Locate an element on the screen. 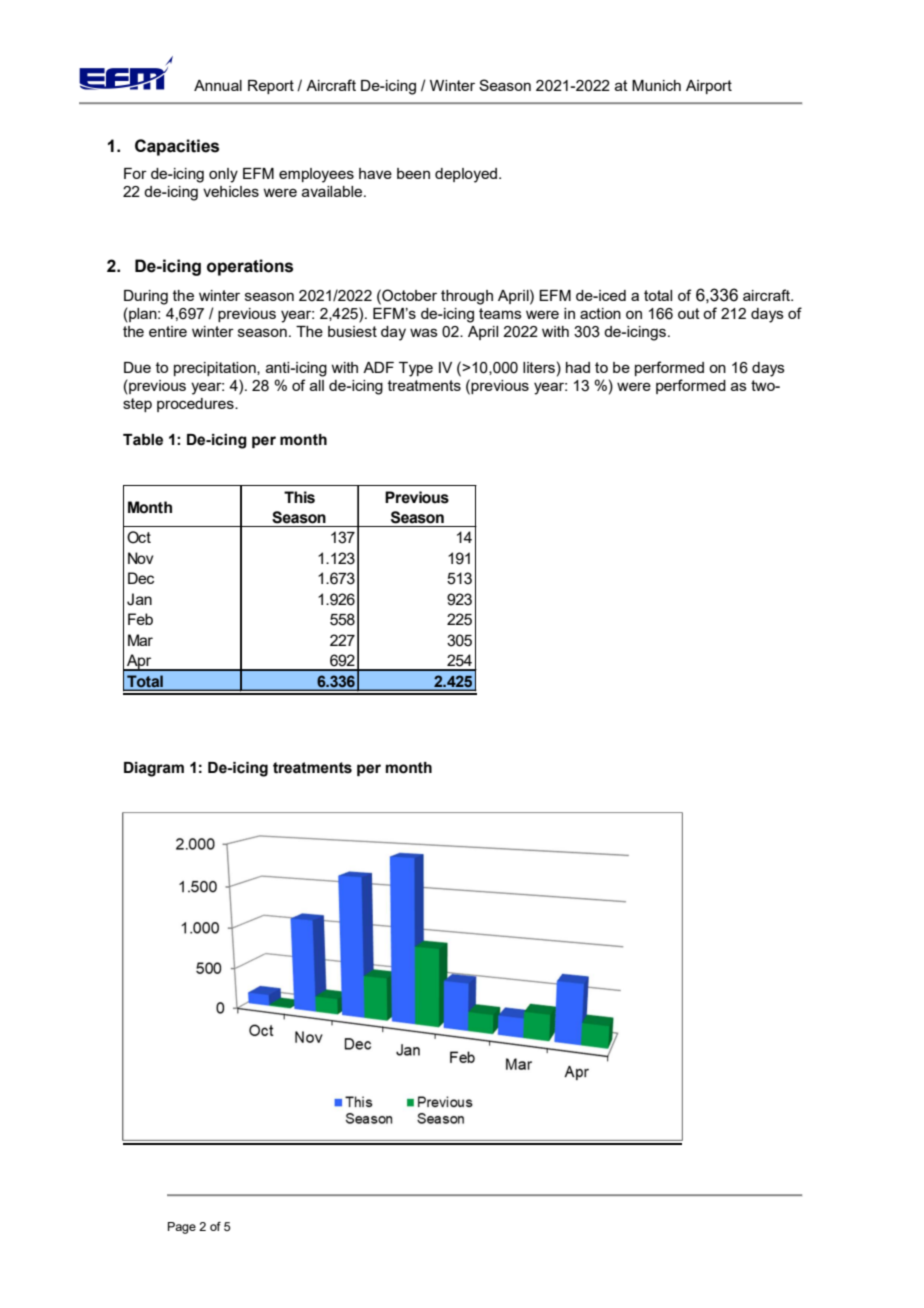  had is located at coordinates (578, 367).
